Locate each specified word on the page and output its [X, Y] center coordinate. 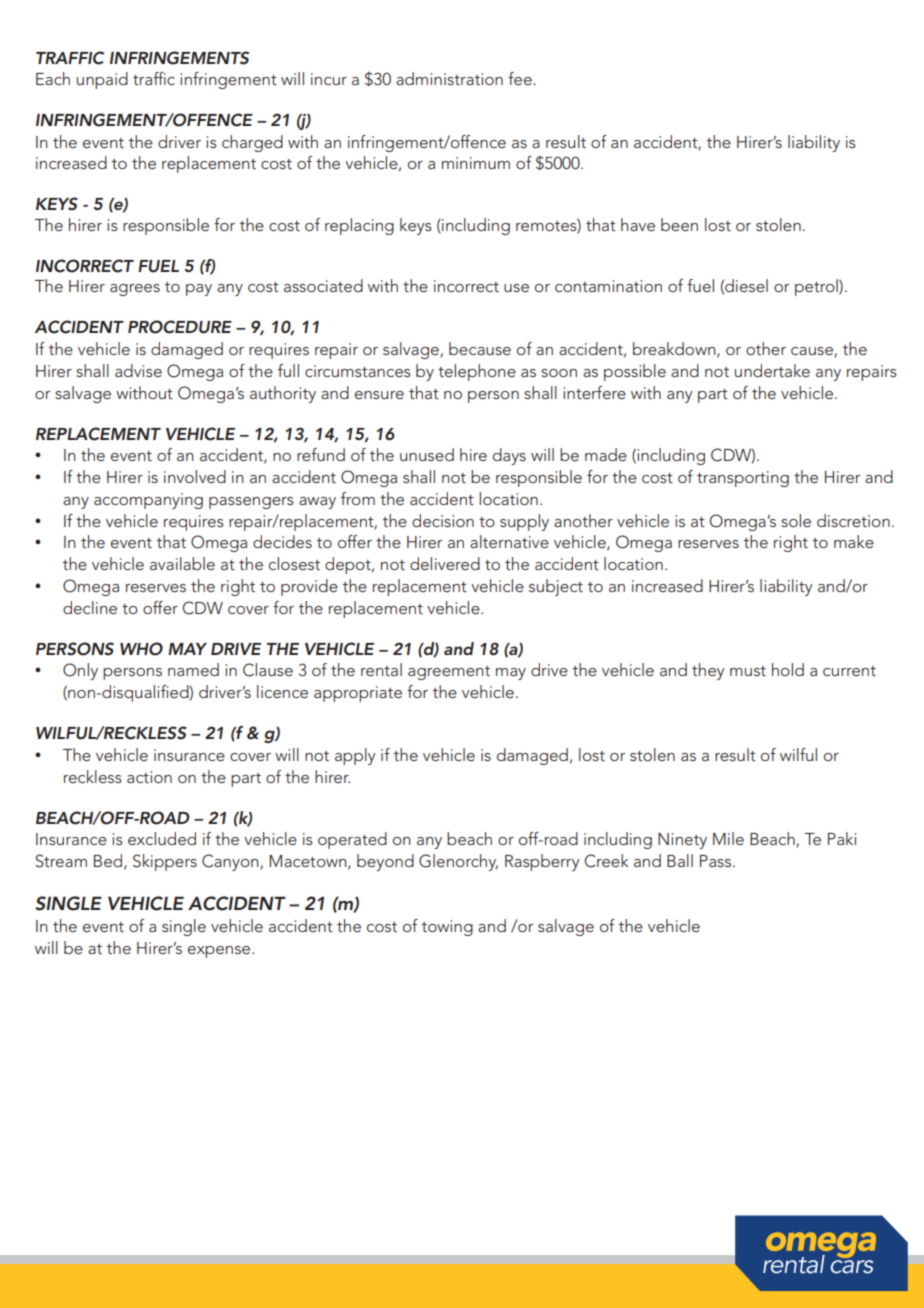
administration [449, 78]
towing [447, 928]
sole [796, 520]
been [679, 224]
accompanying [148, 501]
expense [220, 952]
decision [443, 520]
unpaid [102, 80]
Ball [680, 860]
